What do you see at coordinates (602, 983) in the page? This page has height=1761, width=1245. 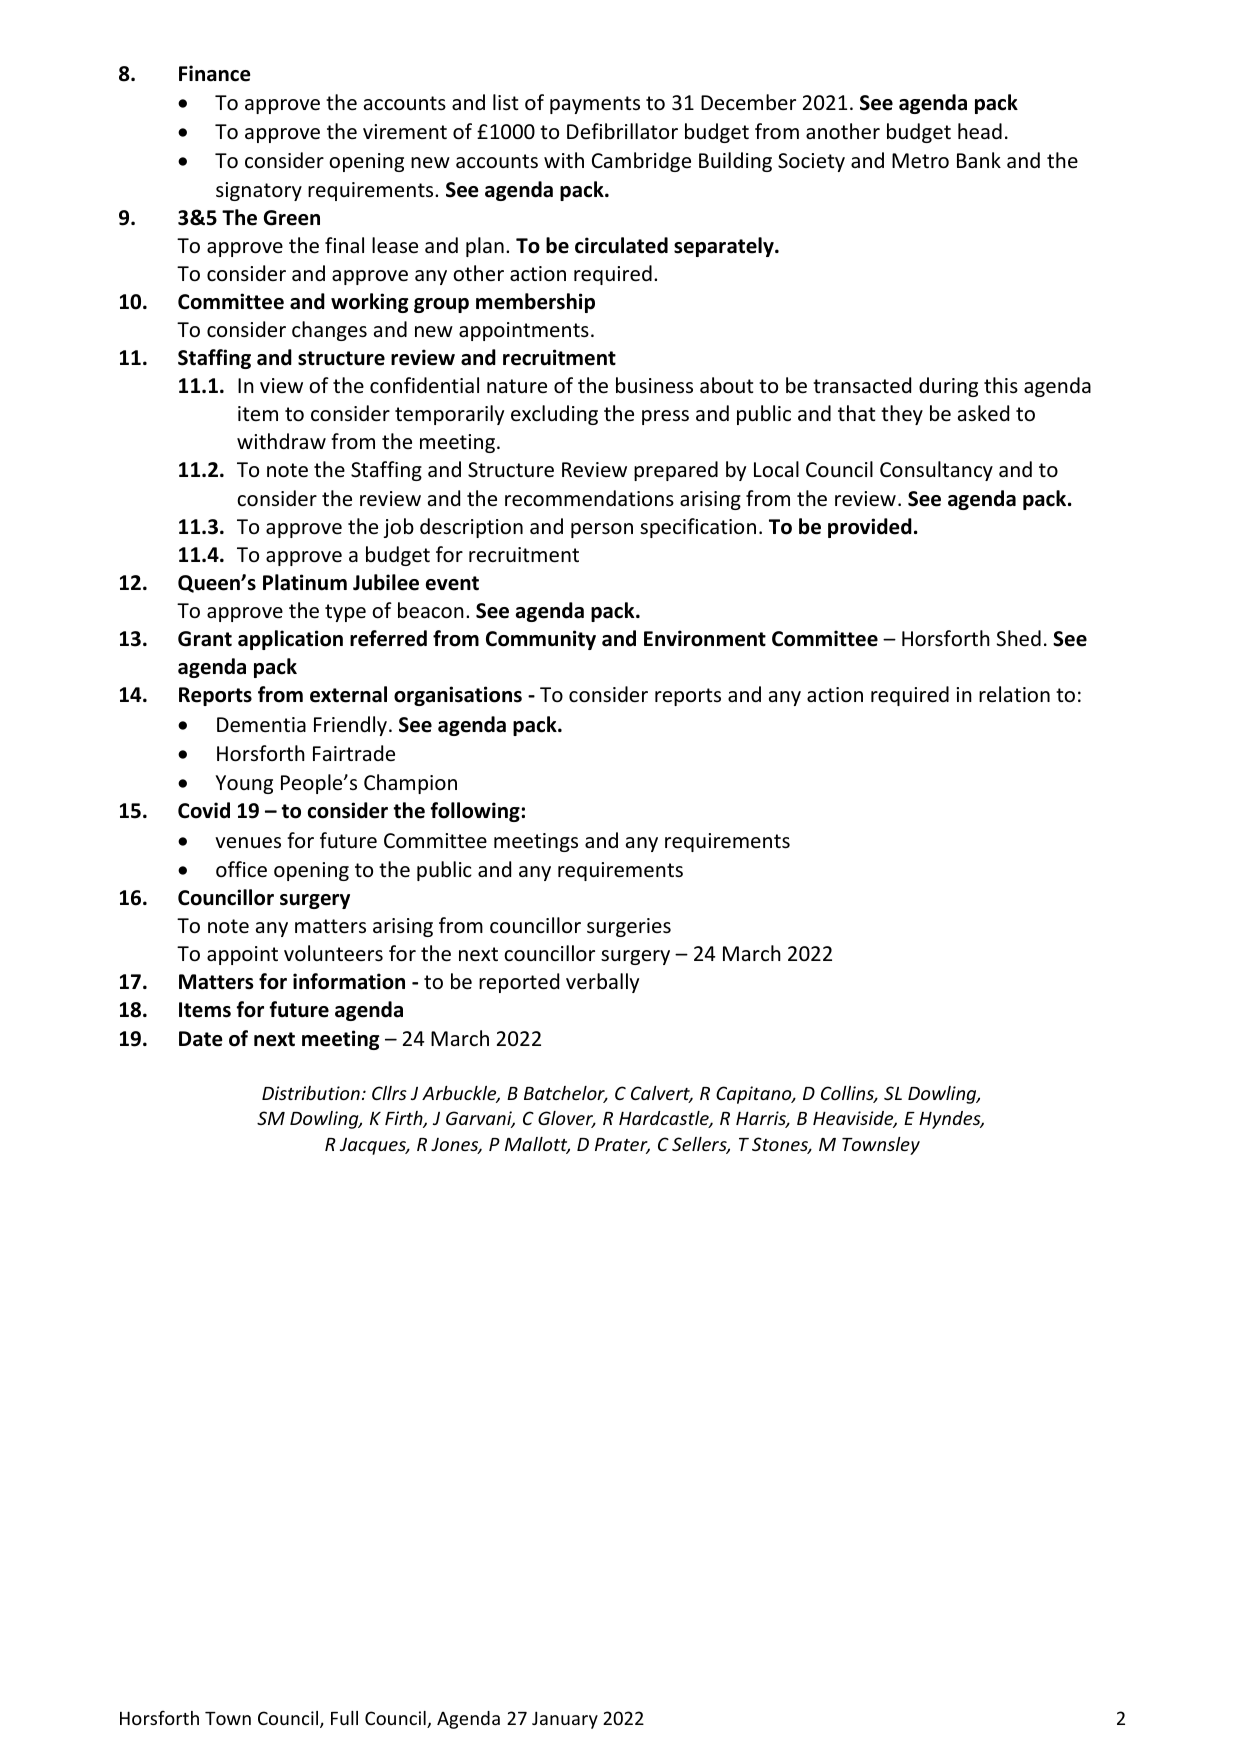 I see `verbally` at bounding box center [602, 983].
